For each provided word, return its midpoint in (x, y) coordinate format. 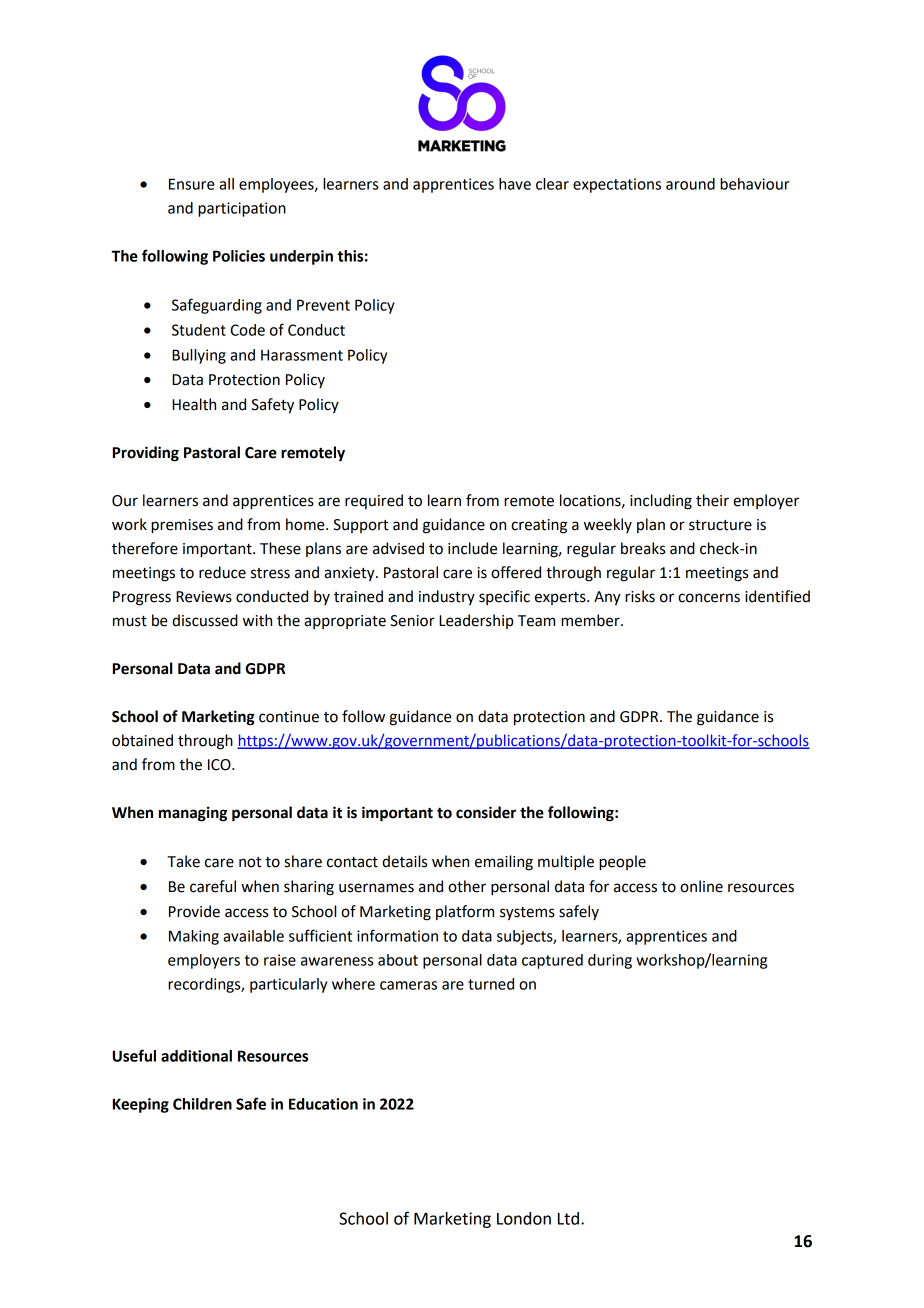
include (472, 548)
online (701, 886)
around (690, 184)
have (515, 184)
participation (242, 209)
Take (183, 861)
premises (182, 526)
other (467, 886)
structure (720, 525)
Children (202, 1104)
